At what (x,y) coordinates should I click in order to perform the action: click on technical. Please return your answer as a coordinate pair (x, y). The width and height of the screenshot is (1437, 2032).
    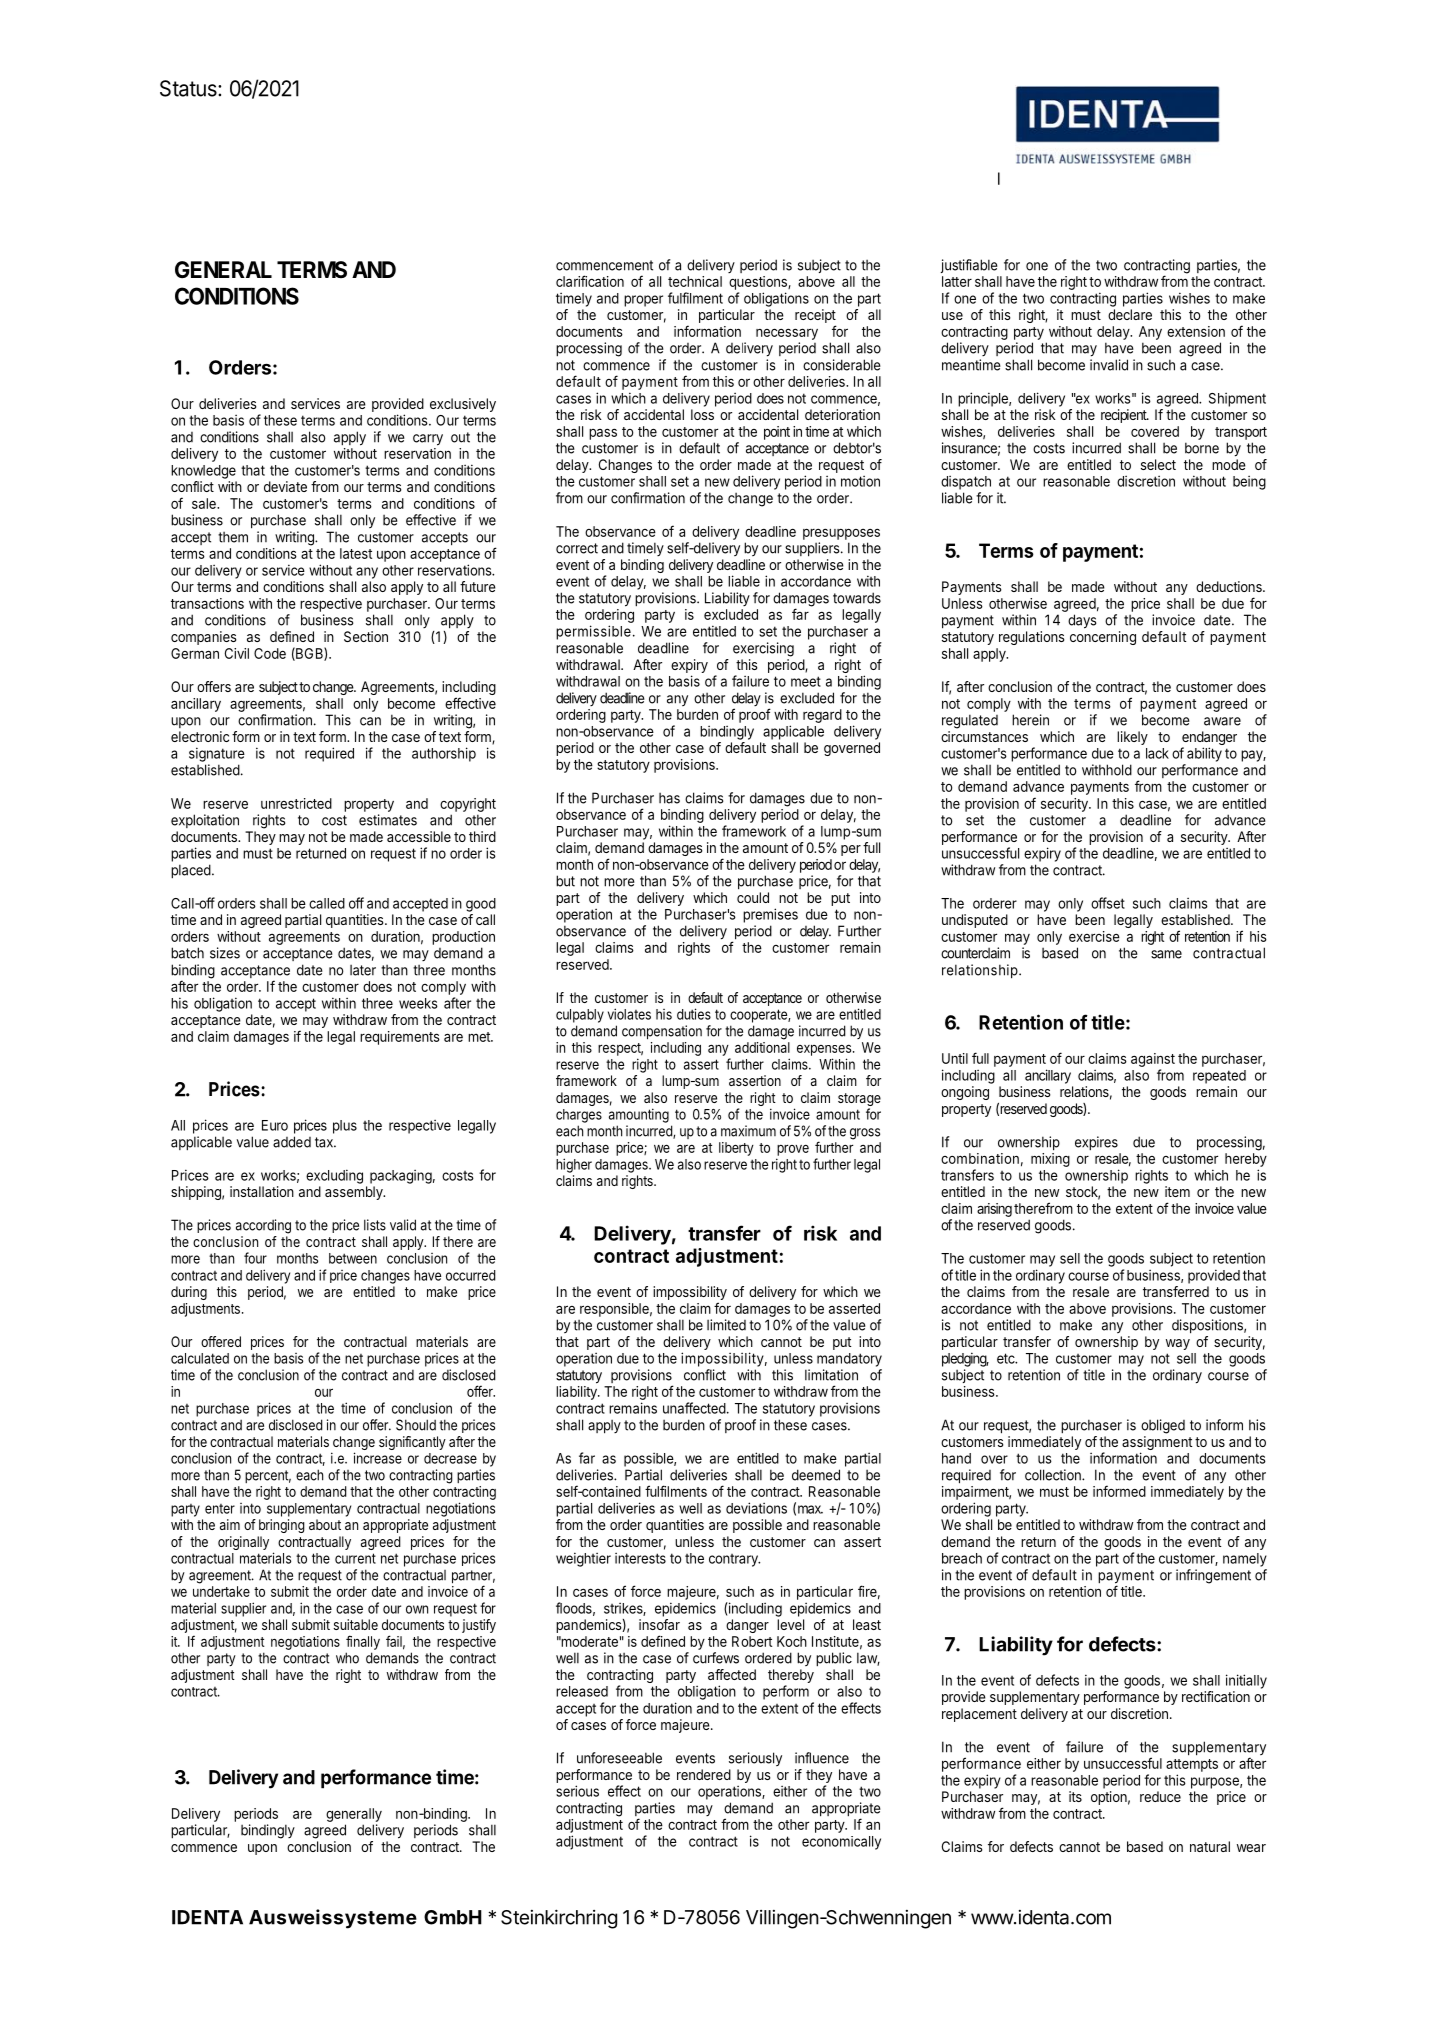
    Looking at the image, I should click on (695, 281).
